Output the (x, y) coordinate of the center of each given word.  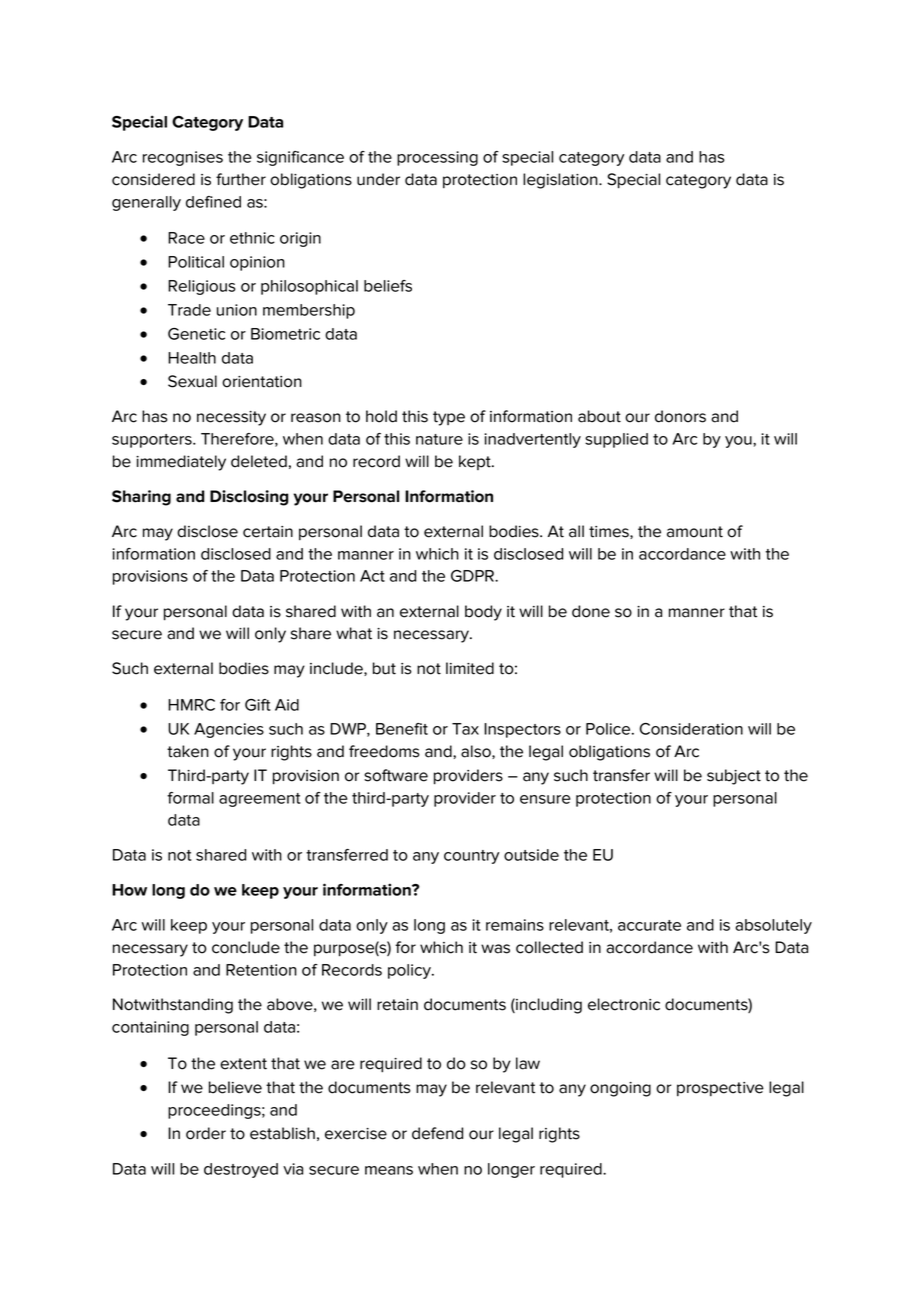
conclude (246, 947)
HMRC (191, 705)
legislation (561, 181)
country (471, 857)
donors (680, 416)
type (449, 418)
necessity (231, 418)
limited (470, 668)
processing (437, 158)
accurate (649, 925)
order (206, 1133)
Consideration (691, 729)
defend (437, 1133)
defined (213, 202)
